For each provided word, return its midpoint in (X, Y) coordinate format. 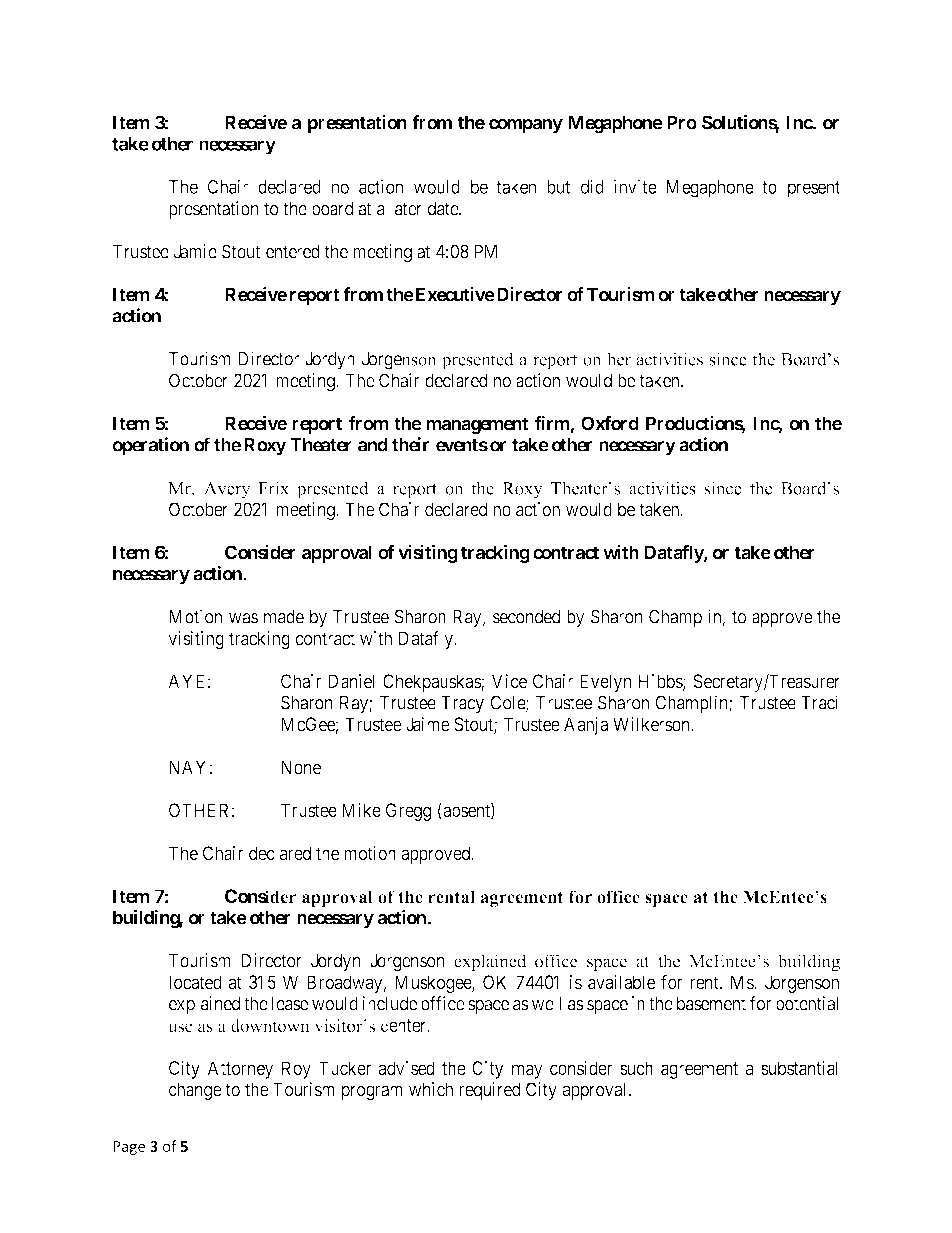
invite (635, 186)
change (195, 1091)
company (526, 126)
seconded (526, 617)
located (195, 982)
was (243, 618)
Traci (819, 702)
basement (711, 1003)
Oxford (610, 423)
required (490, 1091)
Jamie (195, 251)
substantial (799, 1068)
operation (150, 446)
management (477, 425)
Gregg (408, 812)
